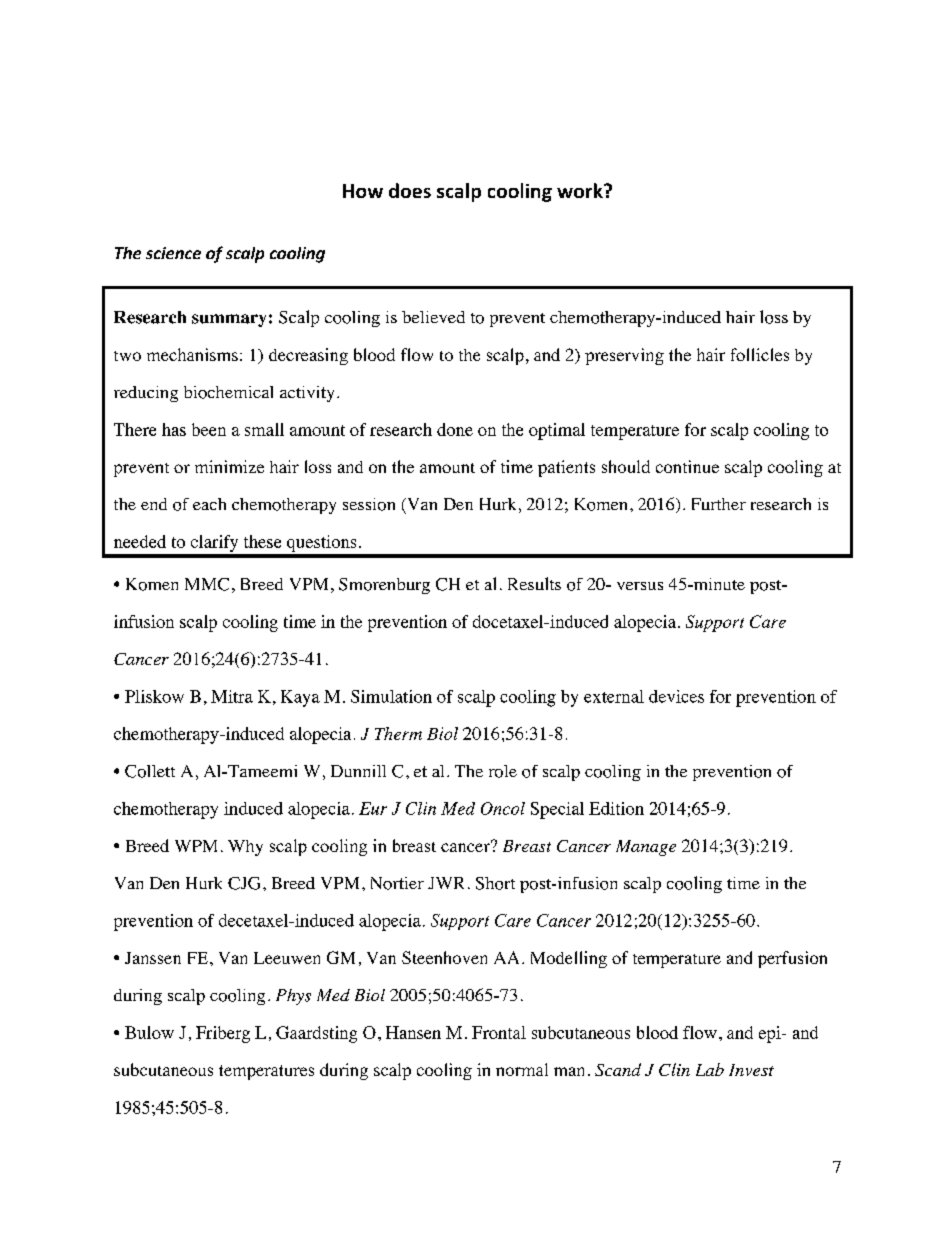 This image has width=952, height=1233. I want to click on does, so click(410, 190).
